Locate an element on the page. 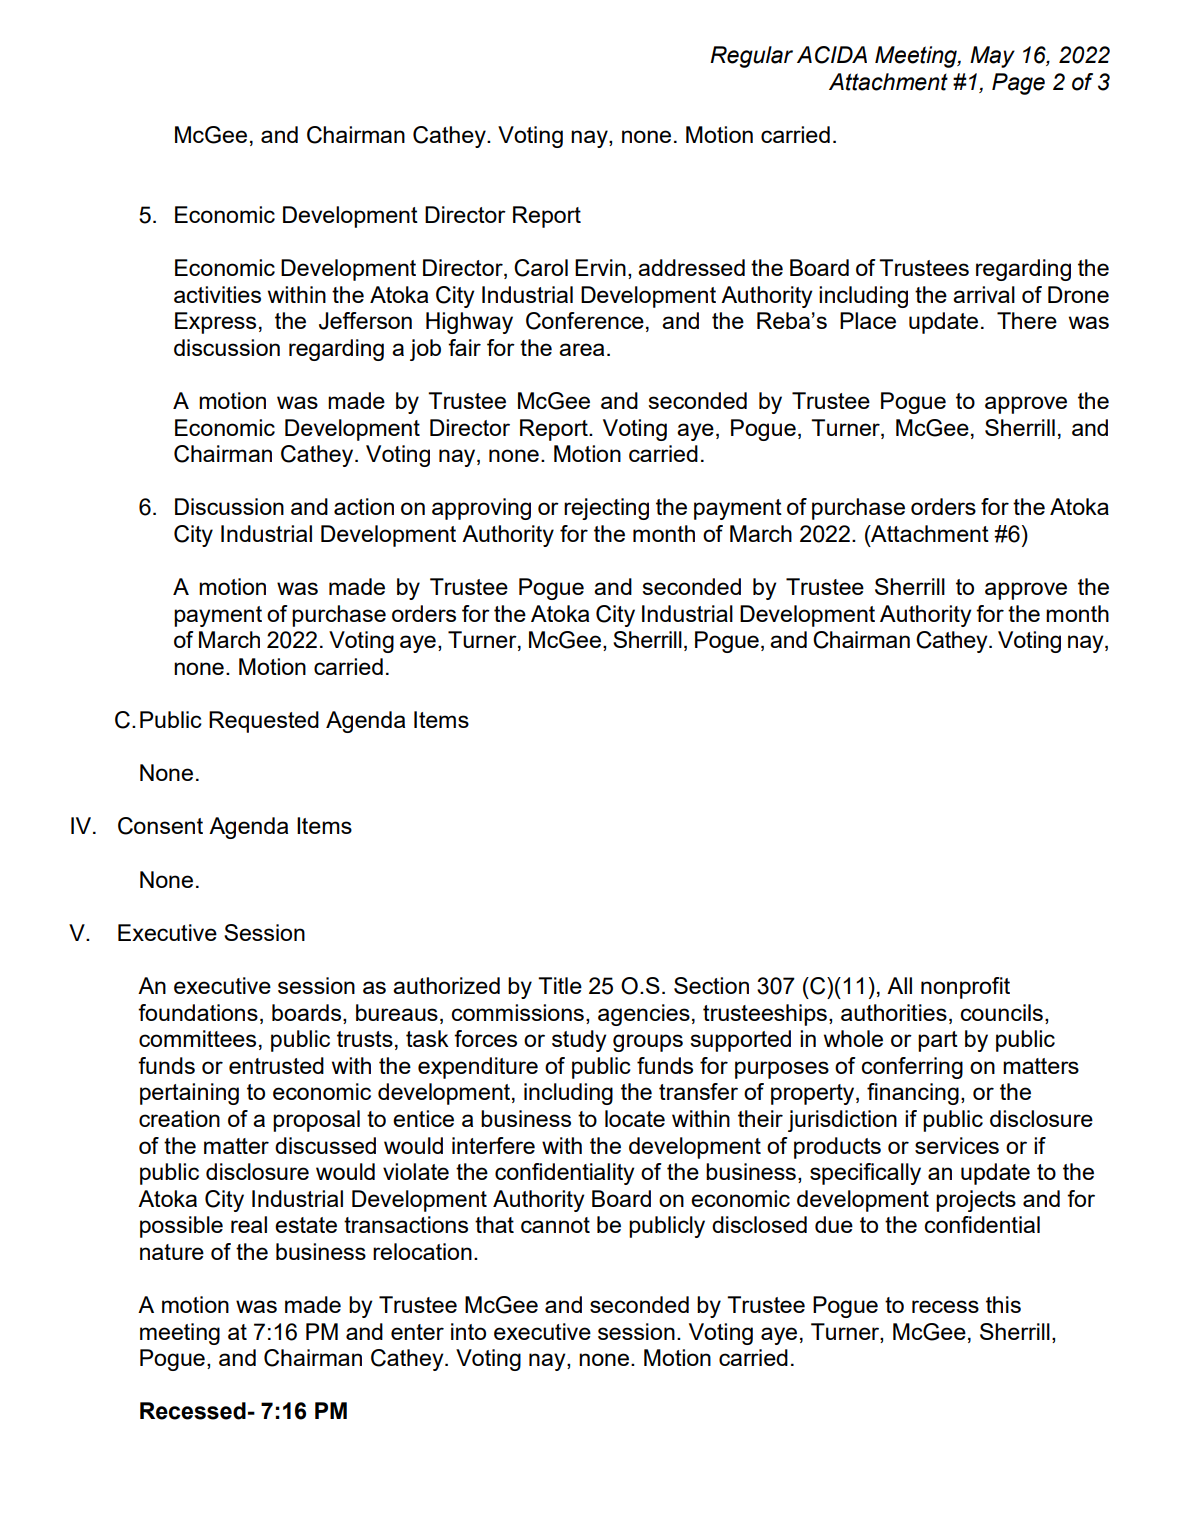  cannot is located at coordinates (555, 1225).
